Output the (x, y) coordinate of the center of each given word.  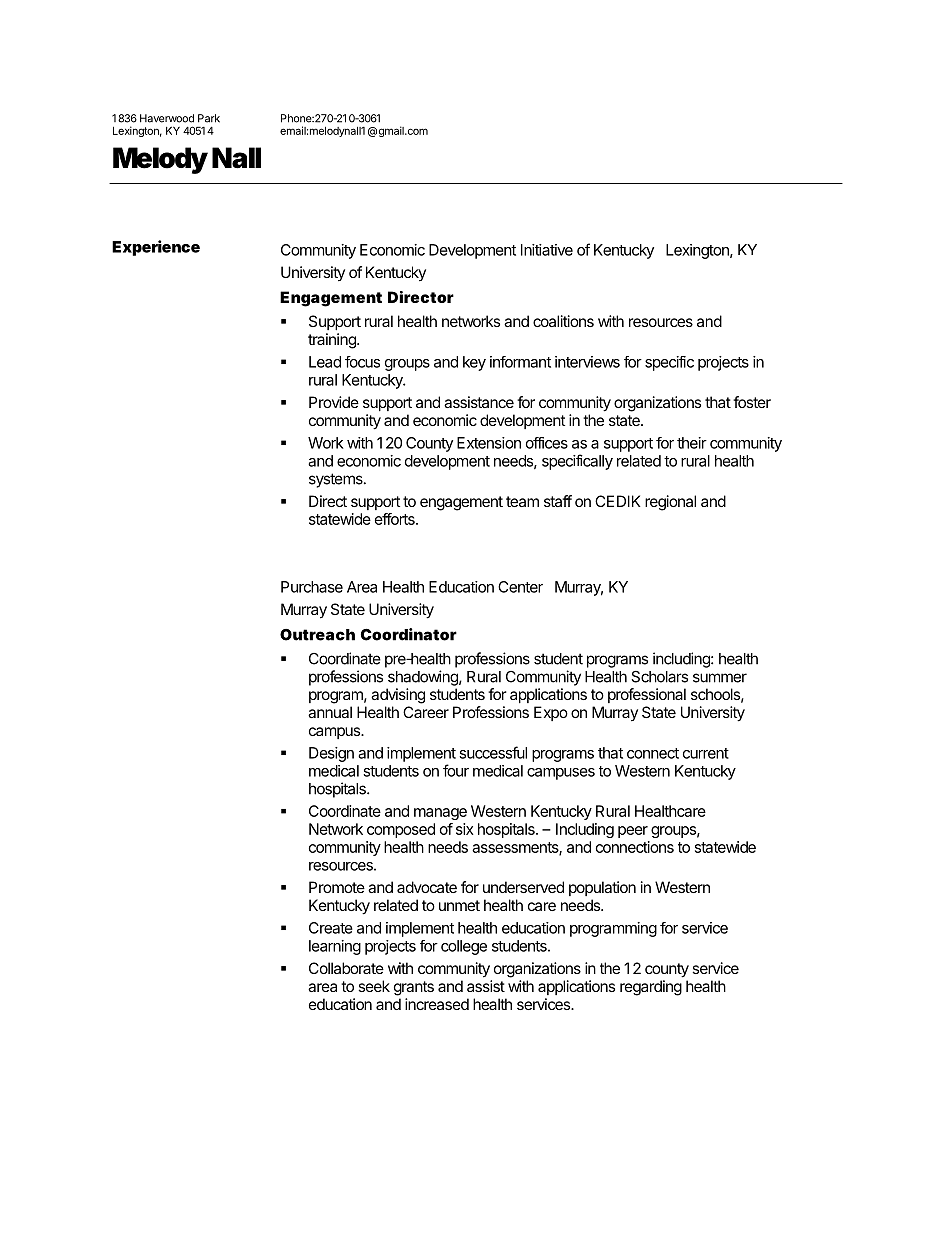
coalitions (563, 321)
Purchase (312, 587)
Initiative (547, 250)
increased (437, 1004)
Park (209, 118)
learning (335, 947)
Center (520, 587)
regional (670, 503)
